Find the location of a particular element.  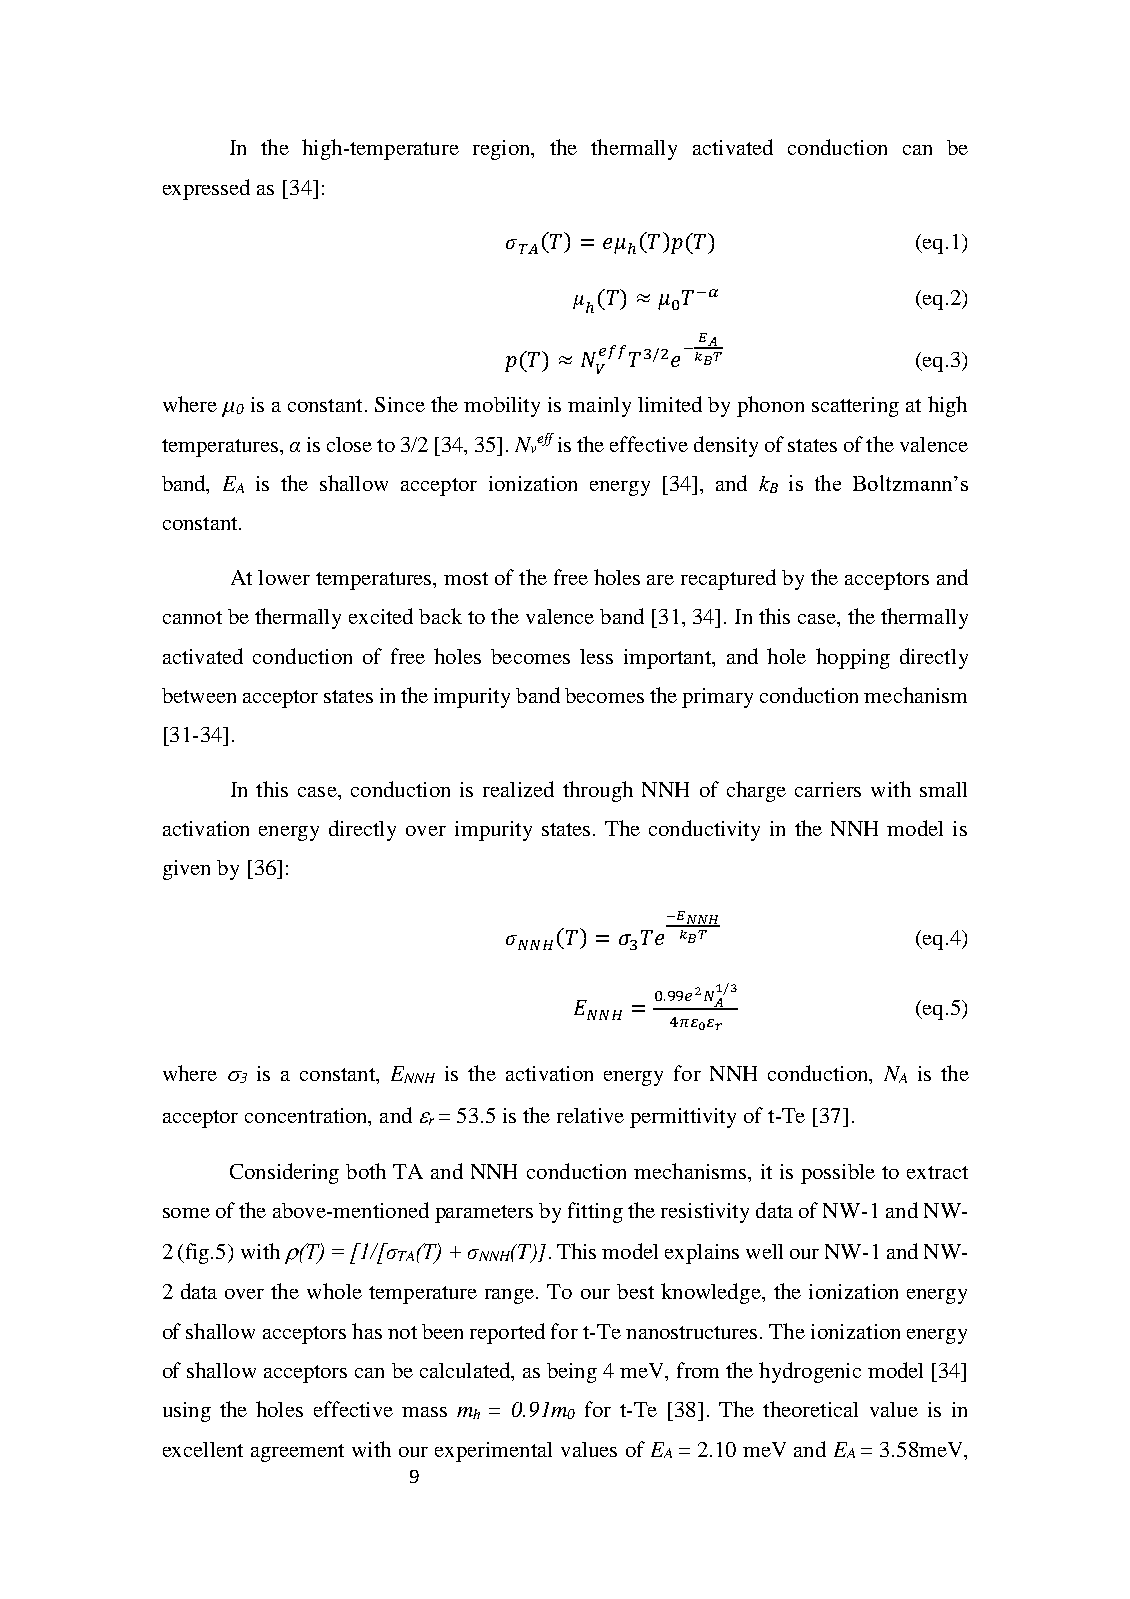

expressed is located at coordinates (206, 189).
